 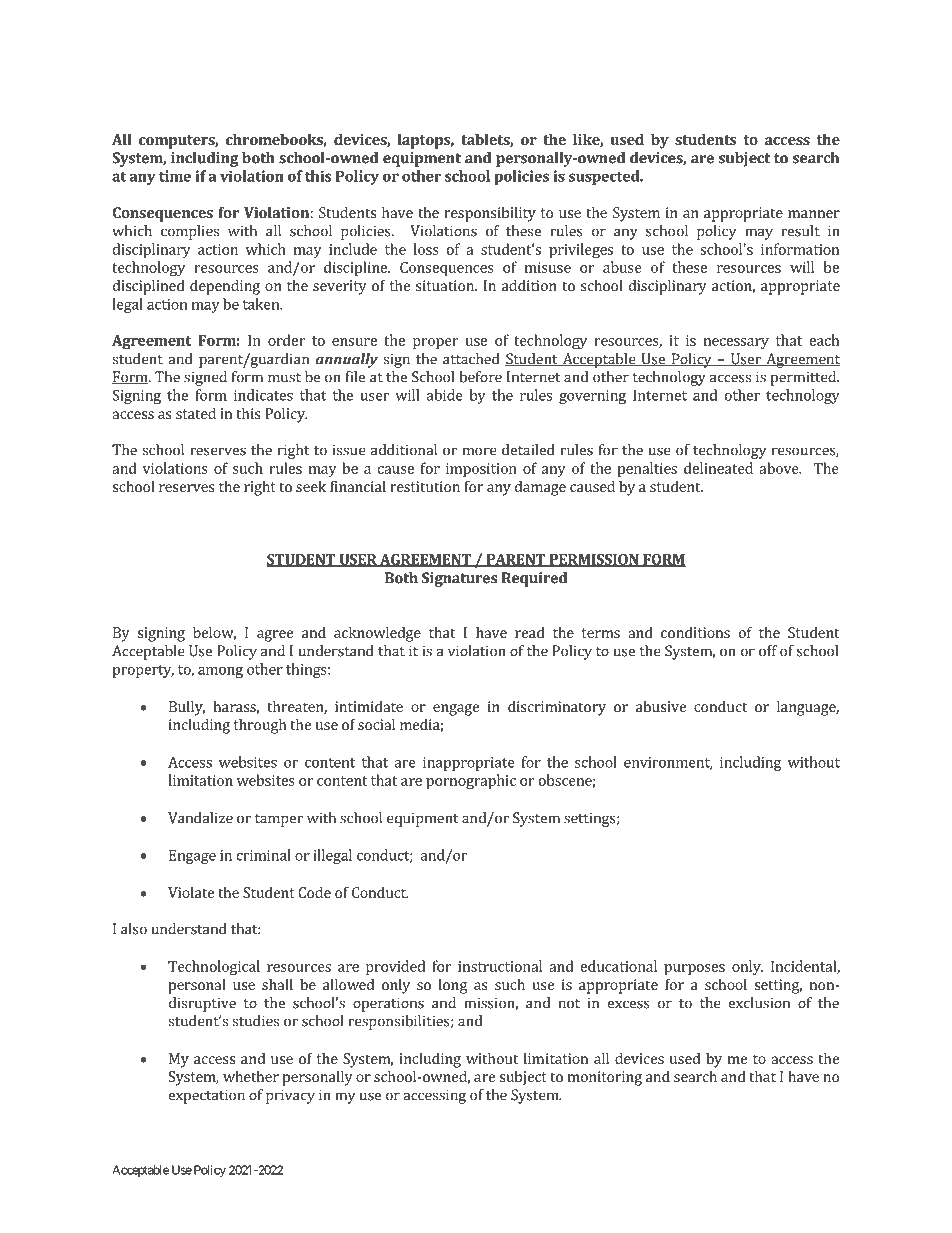 I want to click on abusive, so click(x=661, y=706).
